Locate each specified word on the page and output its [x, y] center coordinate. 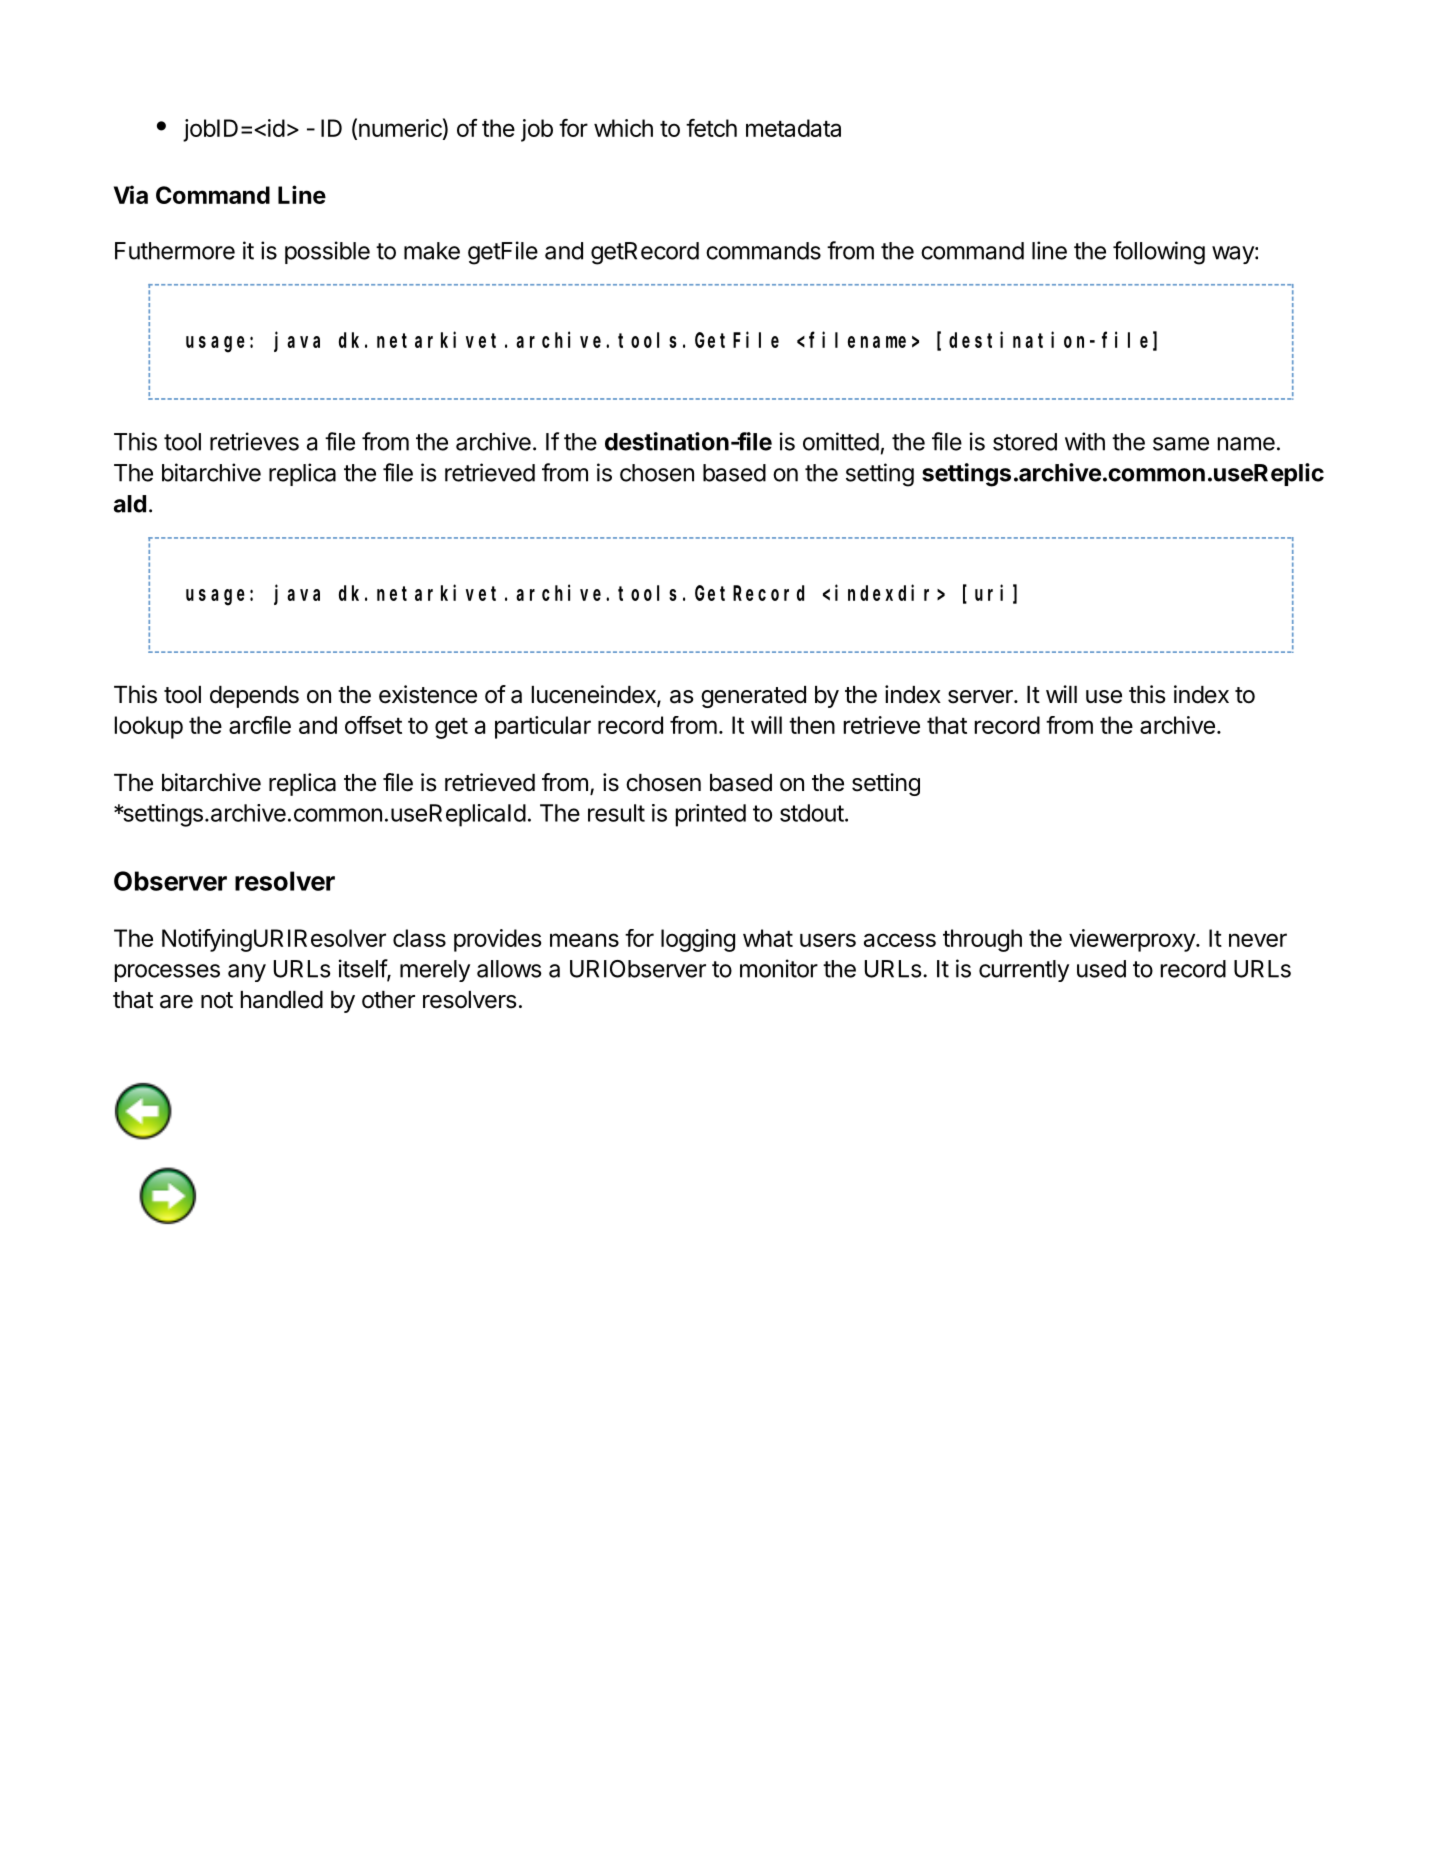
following [1159, 253]
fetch [711, 128]
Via [131, 194]
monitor [779, 968]
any [247, 973]
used [1101, 969]
